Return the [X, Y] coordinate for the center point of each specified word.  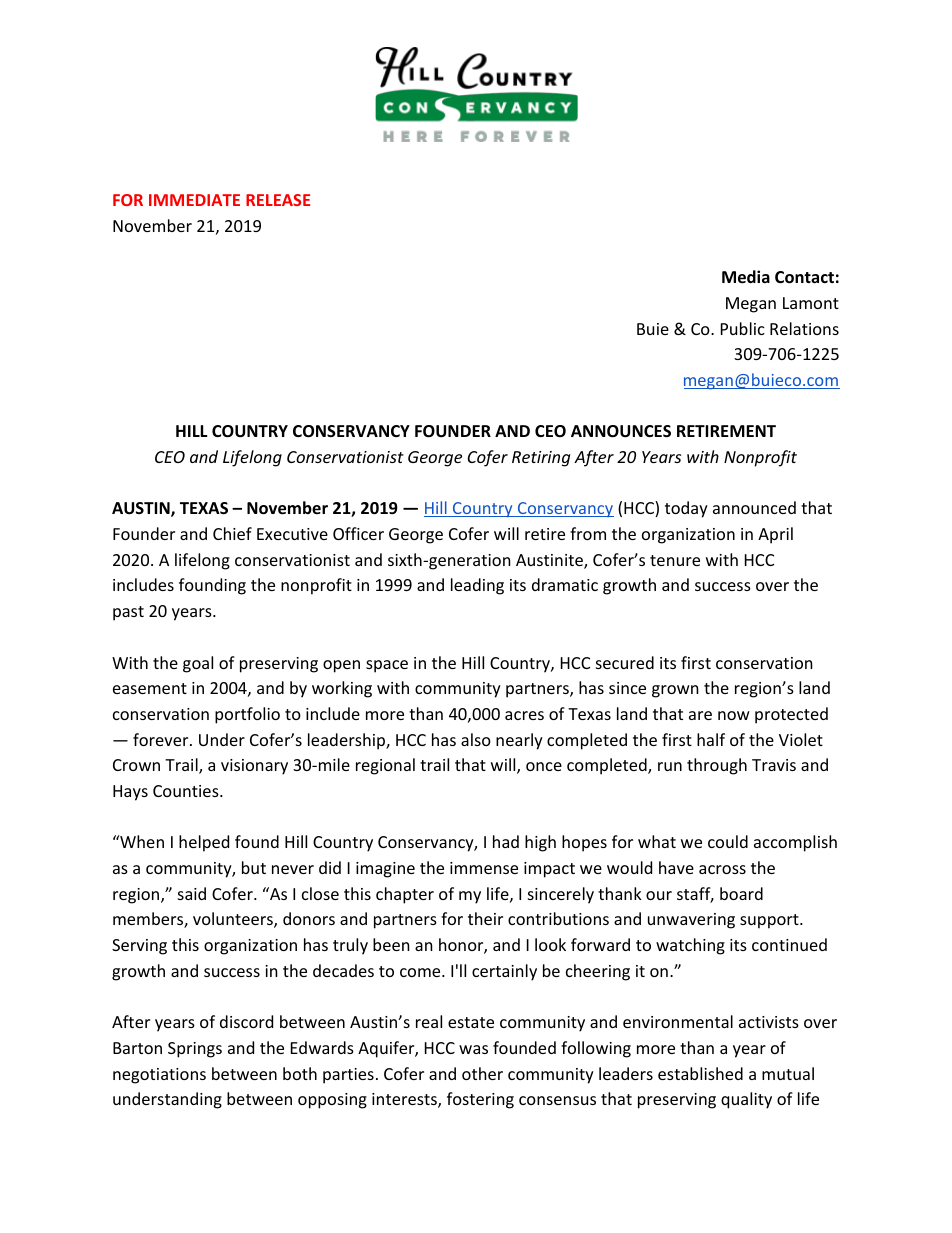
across [722, 869]
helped [204, 843]
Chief [232, 533]
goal [198, 664]
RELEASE [278, 200]
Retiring [541, 459]
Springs [195, 1050]
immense [484, 868]
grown [675, 691]
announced [754, 507]
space [387, 666]
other [482, 1073]
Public [743, 328]
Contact [804, 277]
